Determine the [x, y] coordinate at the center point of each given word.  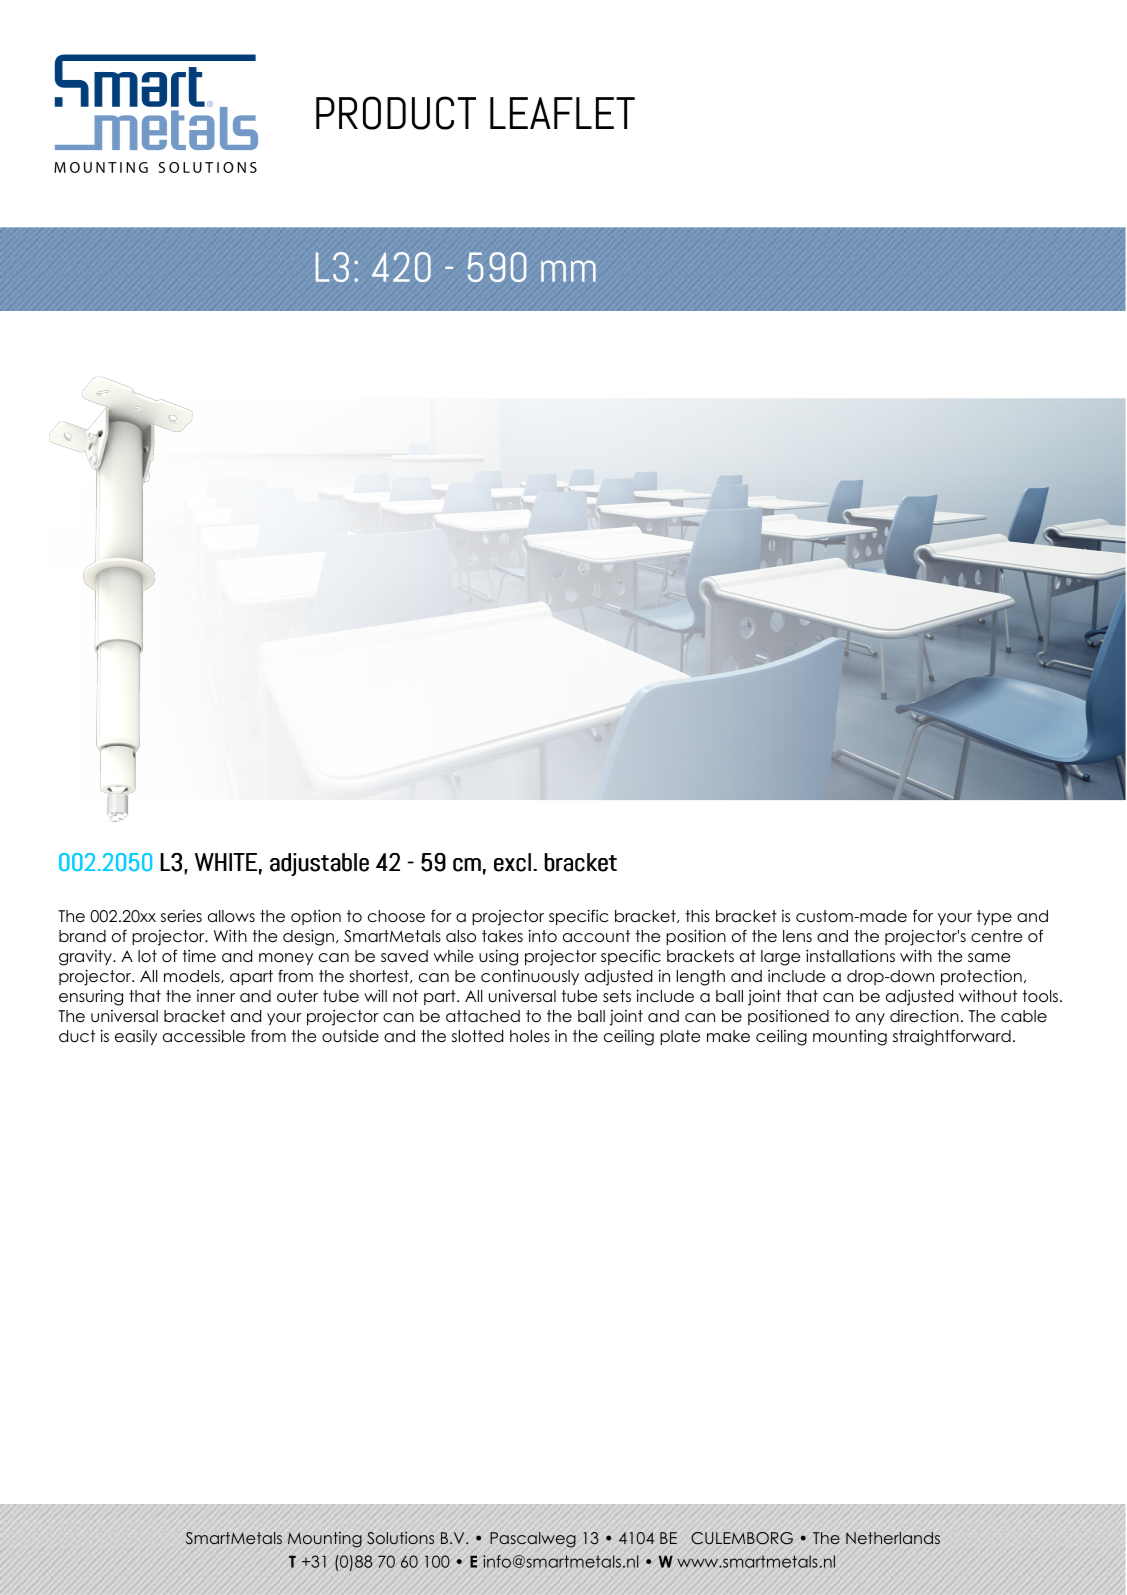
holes [530, 1036]
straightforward [952, 1037]
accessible [204, 1036]
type [994, 917]
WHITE [226, 862]
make [728, 1036]
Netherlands [893, 1538]
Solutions [400, 1538]
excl [512, 862]
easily [136, 1037]
